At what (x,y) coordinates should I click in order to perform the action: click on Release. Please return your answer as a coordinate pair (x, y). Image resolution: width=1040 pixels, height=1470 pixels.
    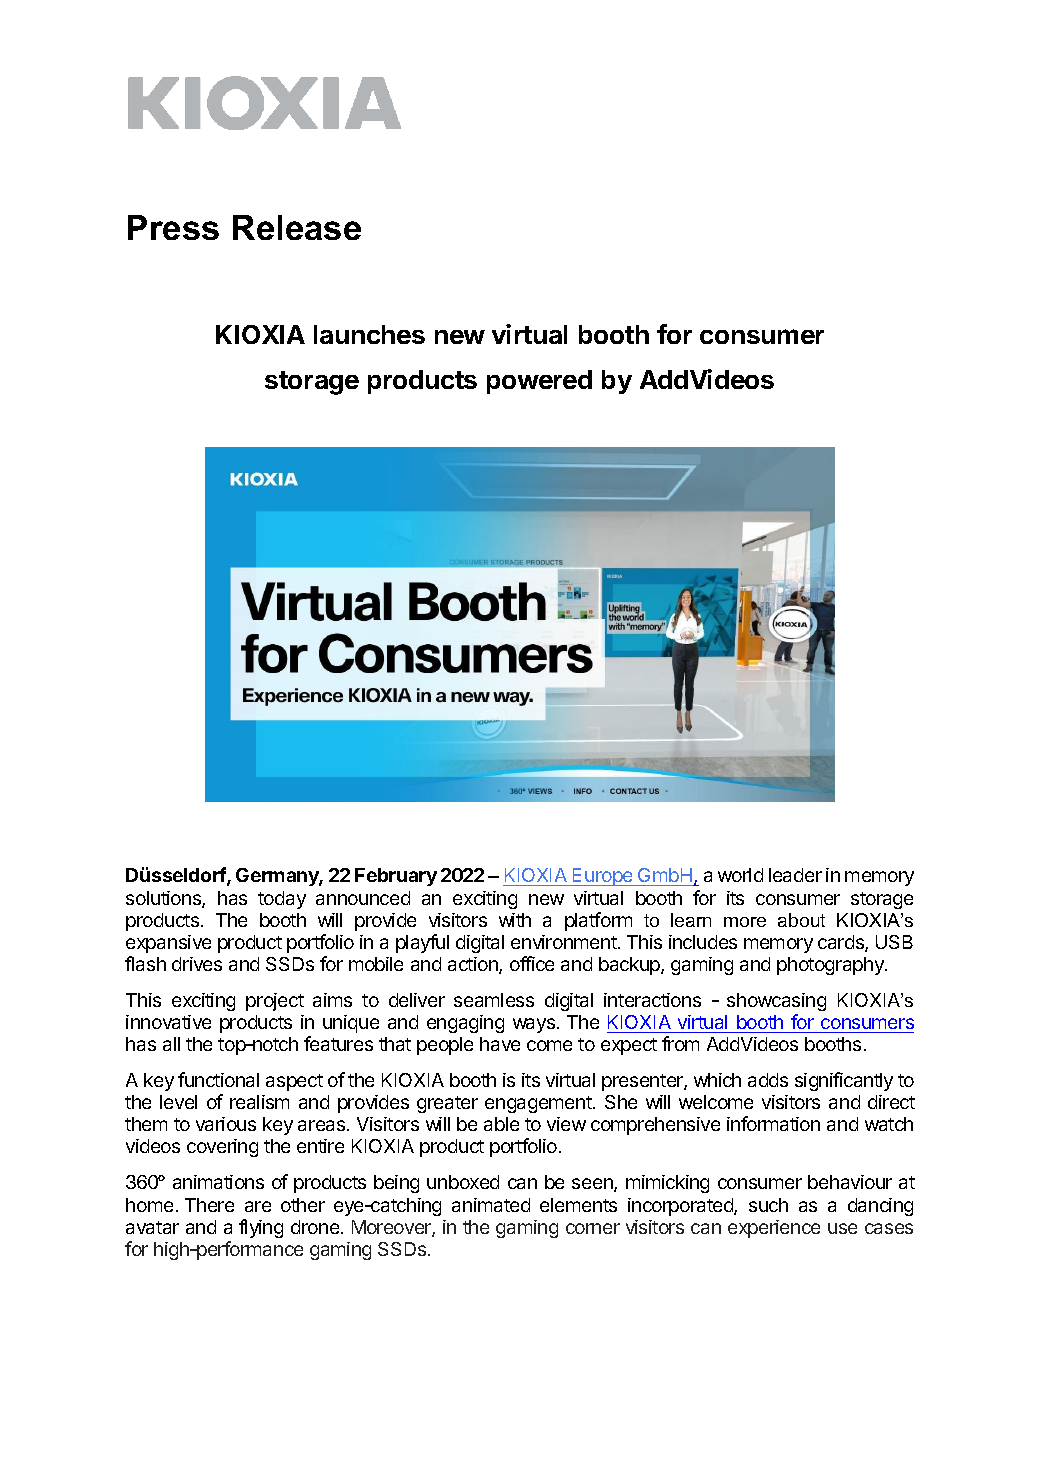
    Looking at the image, I should click on (297, 227).
